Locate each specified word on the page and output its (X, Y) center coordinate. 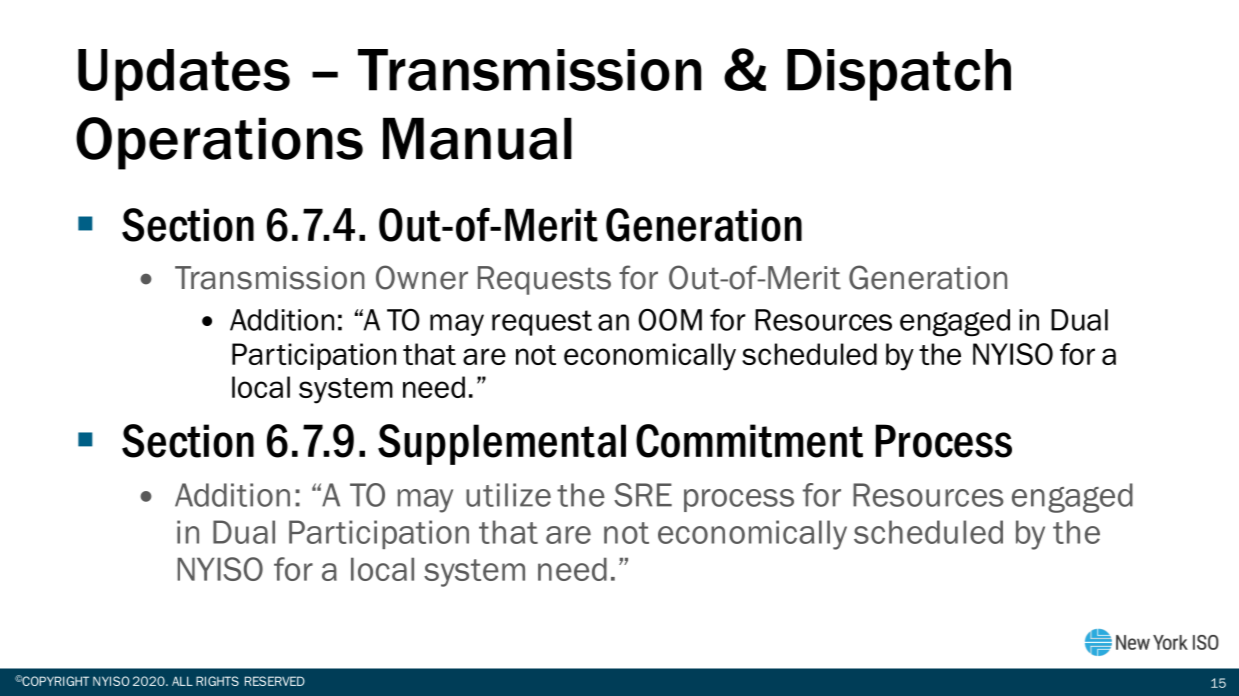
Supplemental (502, 444)
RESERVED (275, 681)
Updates (184, 75)
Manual (477, 138)
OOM (670, 319)
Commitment (749, 441)
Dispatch (899, 75)
